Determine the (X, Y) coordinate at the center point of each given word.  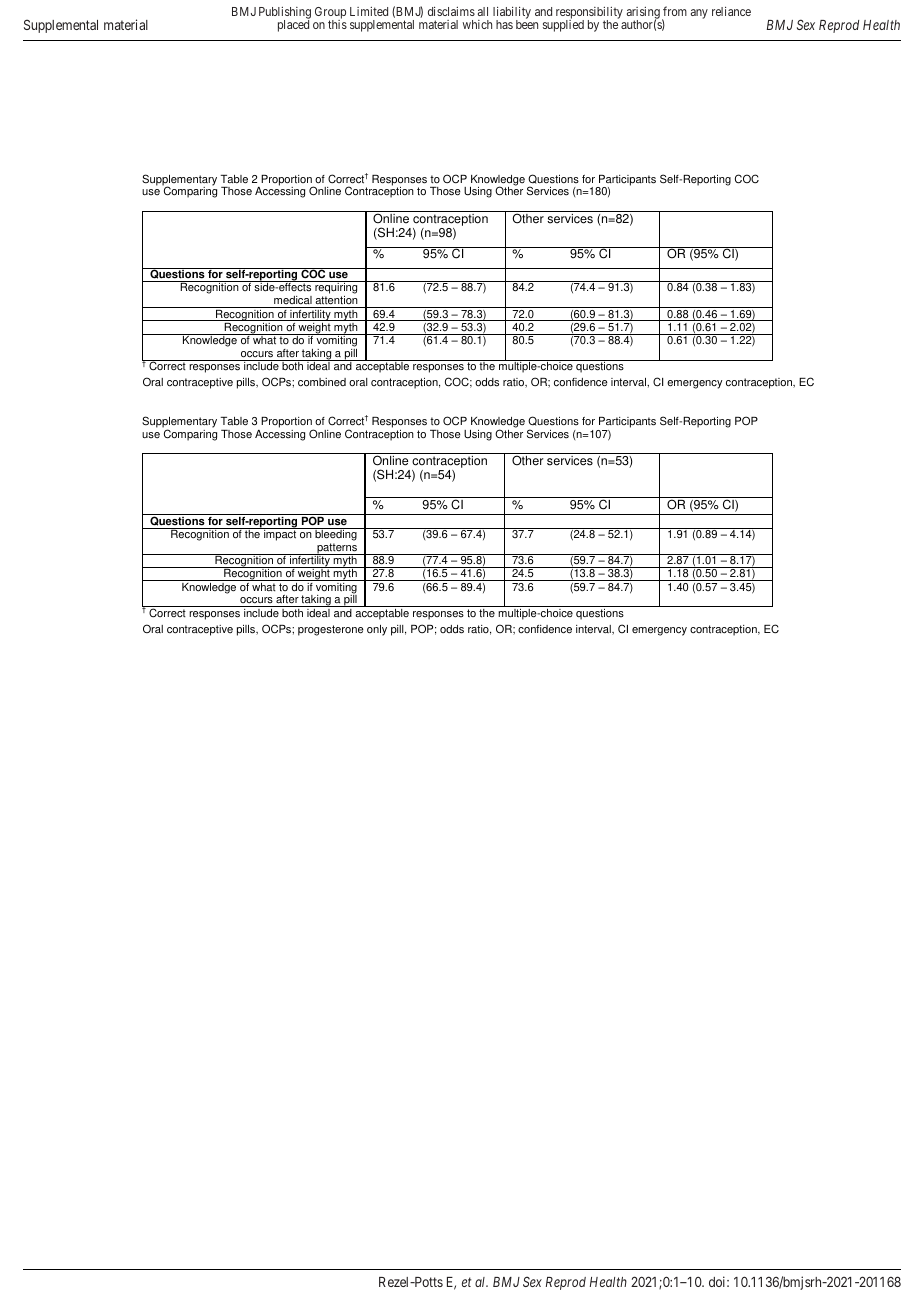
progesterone (331, 630)
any (699, 14)
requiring (336, 289)
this (337, 23)
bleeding (336, 536)
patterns (337, 549)
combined (322, 382)
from (675, 11)
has (504, 24)
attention (336, 302)
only (377, 630)
